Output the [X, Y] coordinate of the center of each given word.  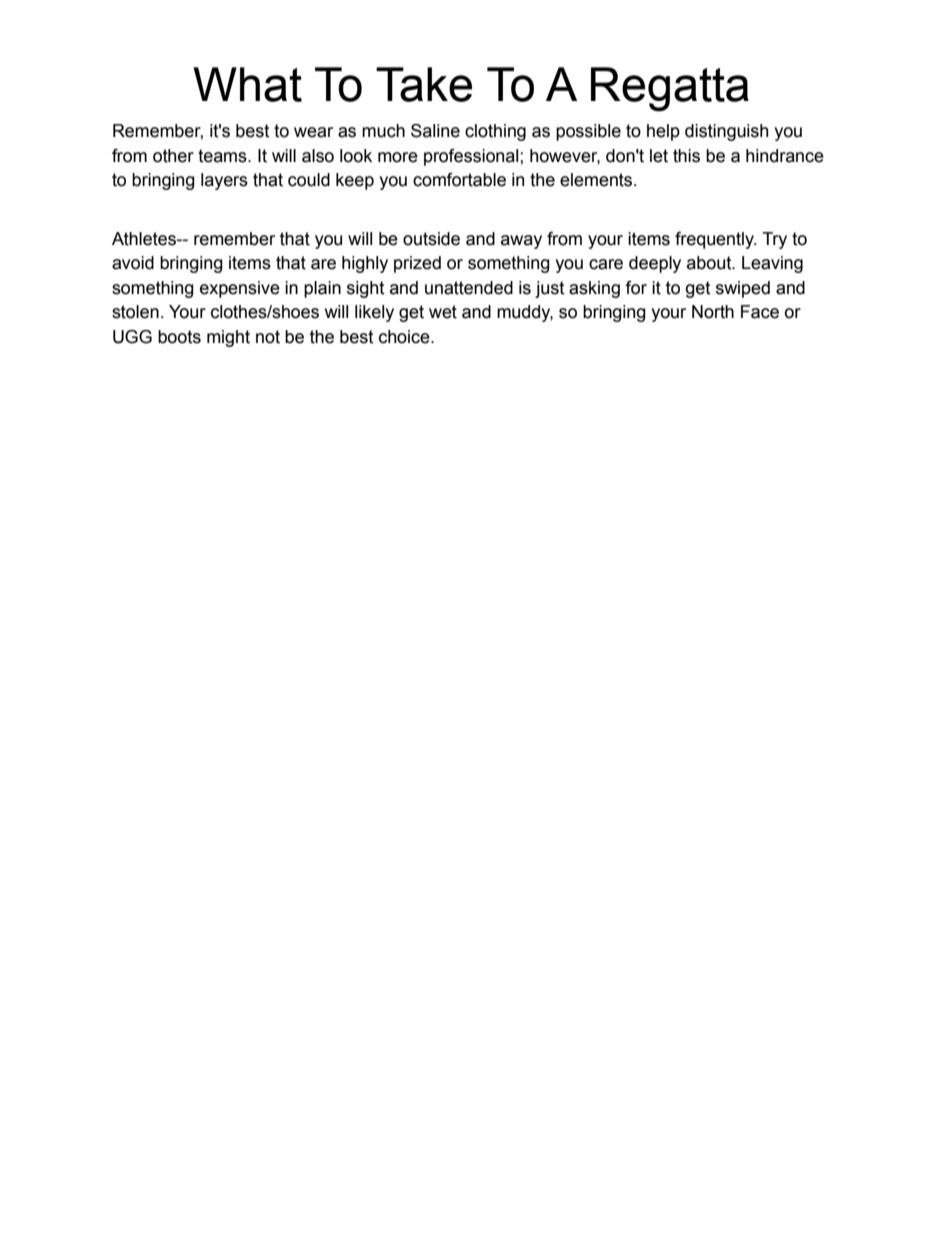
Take [424, 84]
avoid [133, 263]
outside [431, 239]
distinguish [727, 132]
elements [597, 180]
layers [224, 181]
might [228, 338]
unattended [469, 288]
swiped [743, 289]
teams [223, 156]
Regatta [670, 89]
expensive [240, 289]
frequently [715, 240]
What [247, 84]
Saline [435, 131]
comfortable [459, 180]
